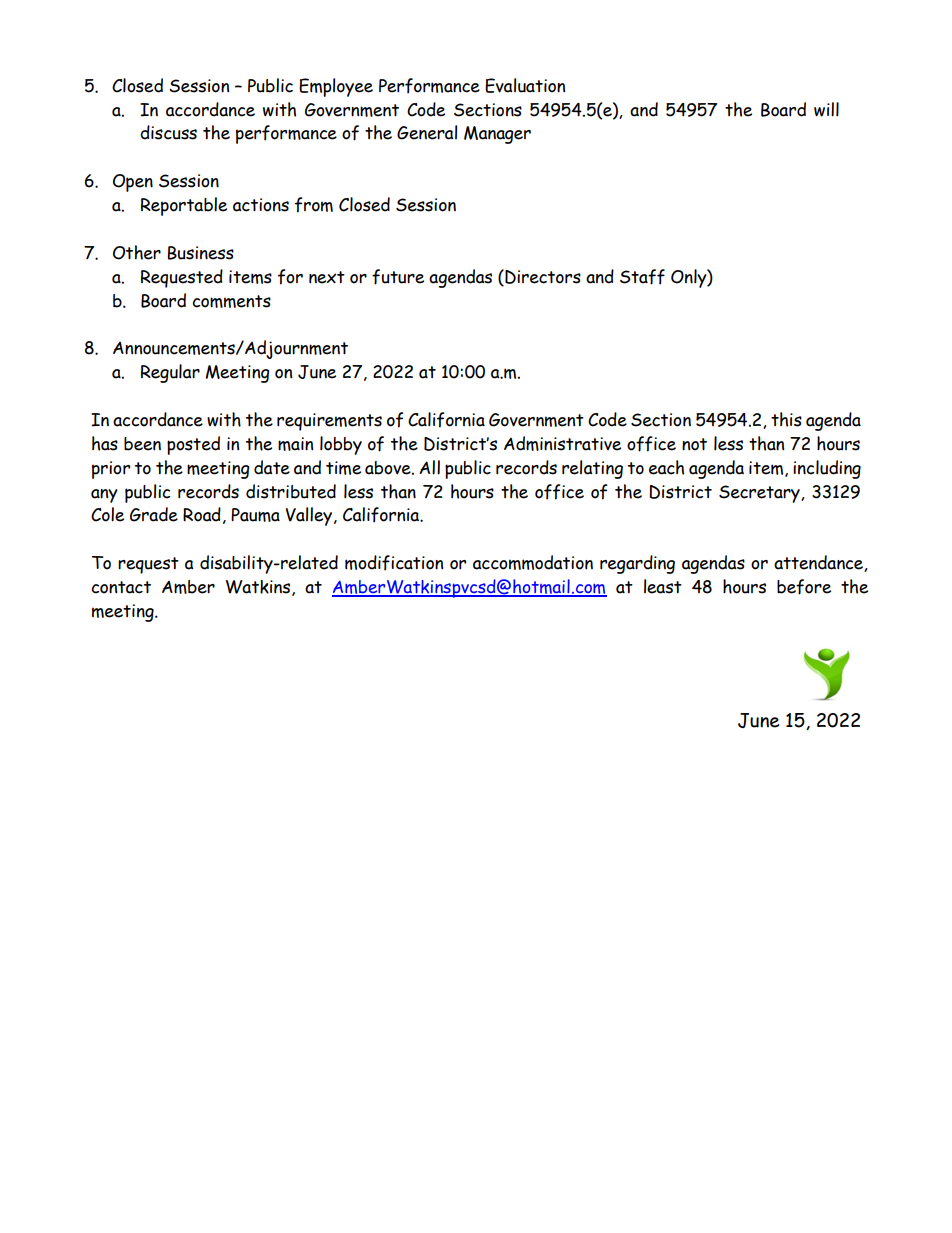 The height and width of the screenshot is (1233, 952). Describe the element at coordinates (525, 85) in the screenshot. I see `Evaluation` at that location.
